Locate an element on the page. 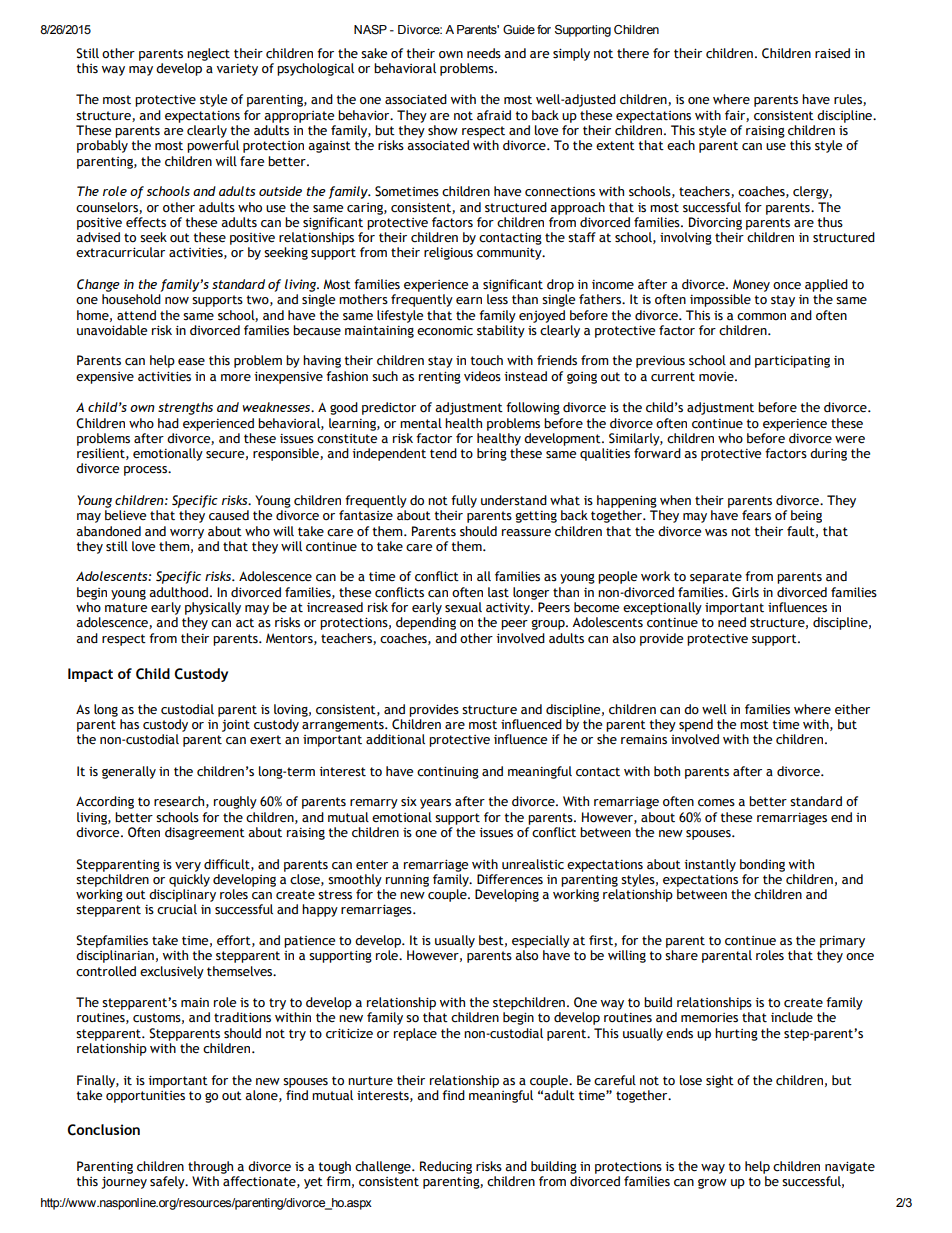 This page has width=952, height=1233. raised is located at coordinates (832, 53).
